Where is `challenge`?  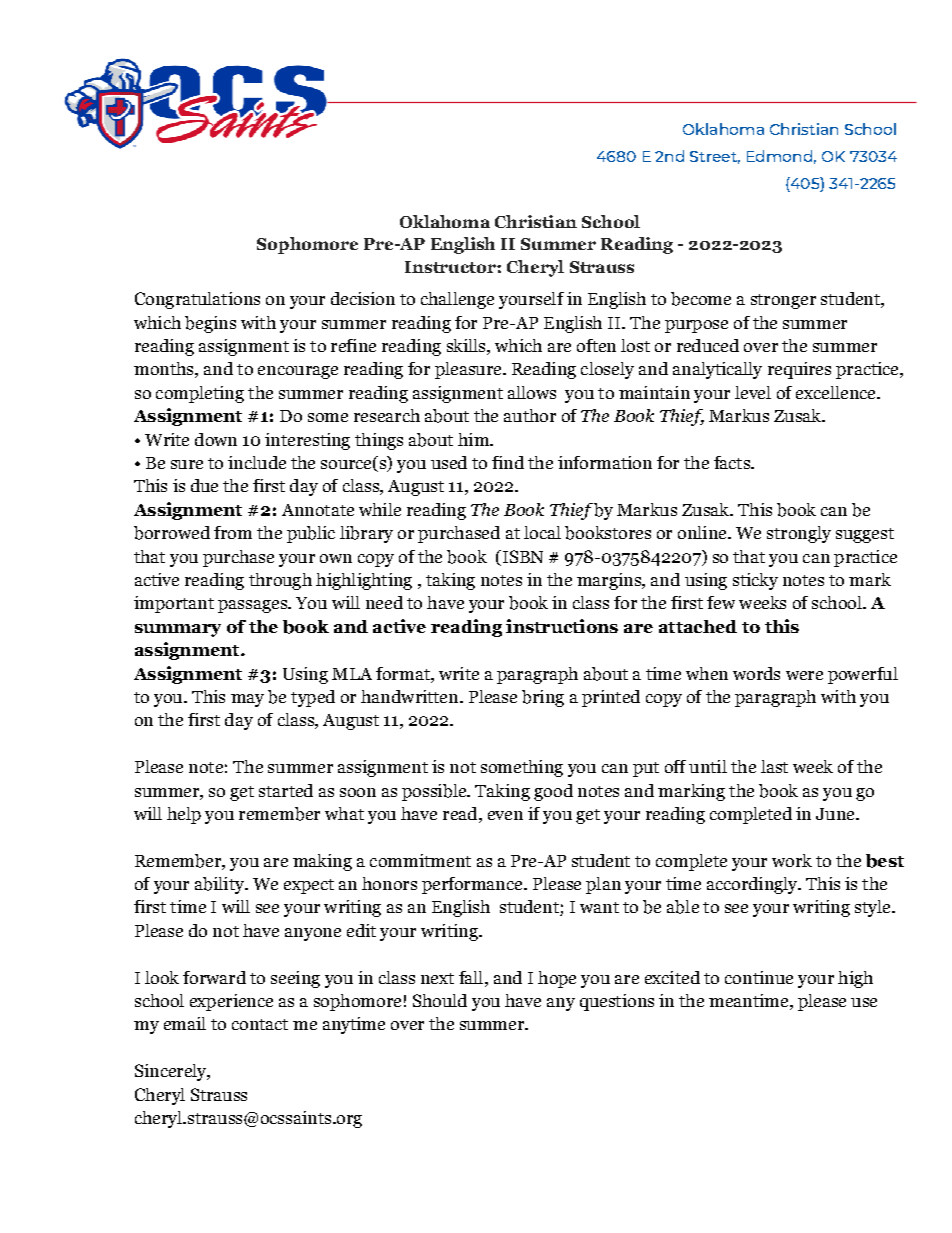
challenge is located at coordinates (457, 300).
